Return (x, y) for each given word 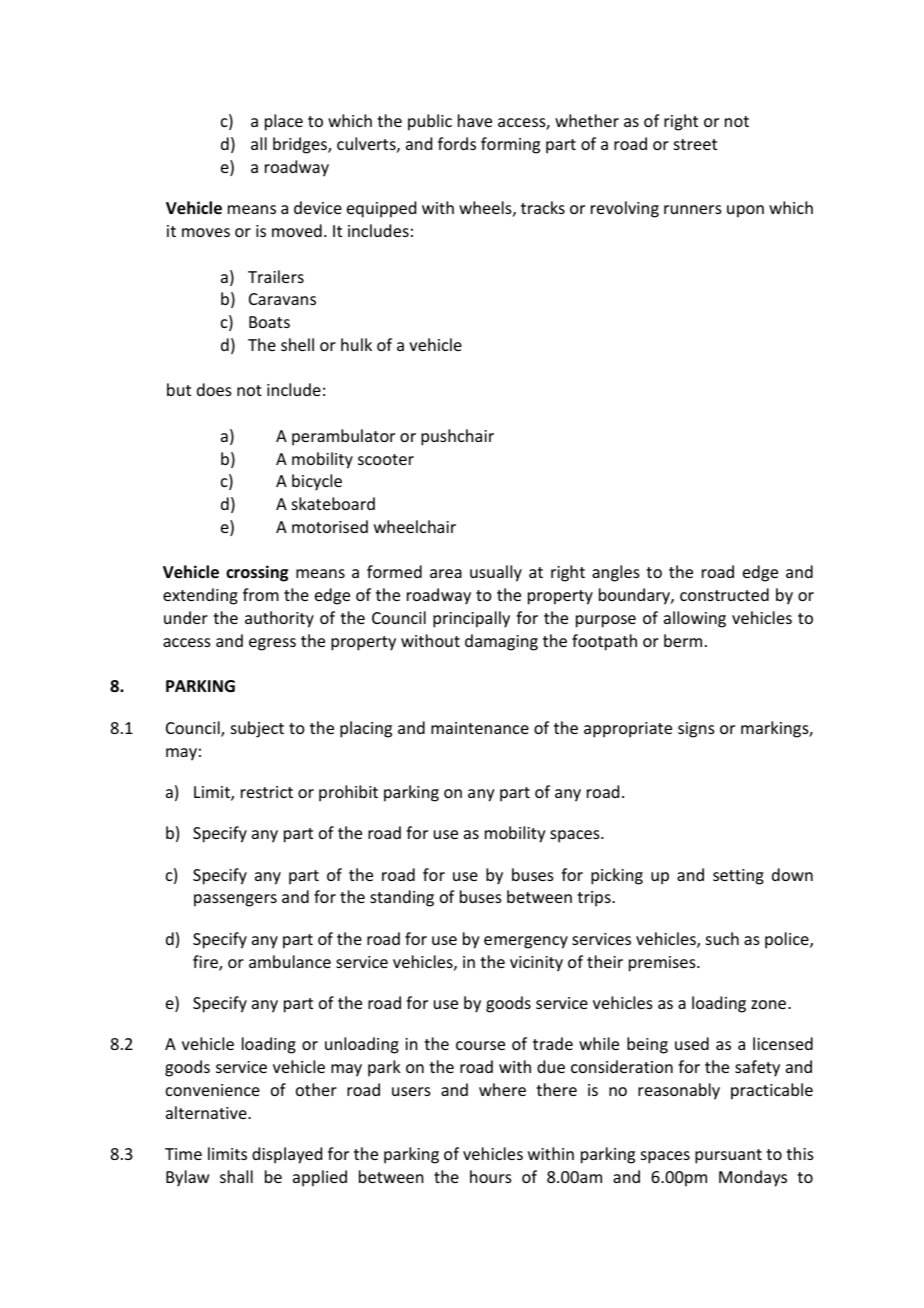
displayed (287, 1155)
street (695, 144)
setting (738, 877)
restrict (267, 792)
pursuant (728, 1156)
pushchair (457, 437)
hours (491, 1176)
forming (510, 145)
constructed (724, 594)
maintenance (480, 728)
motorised (330, 526)
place (284, 122)
